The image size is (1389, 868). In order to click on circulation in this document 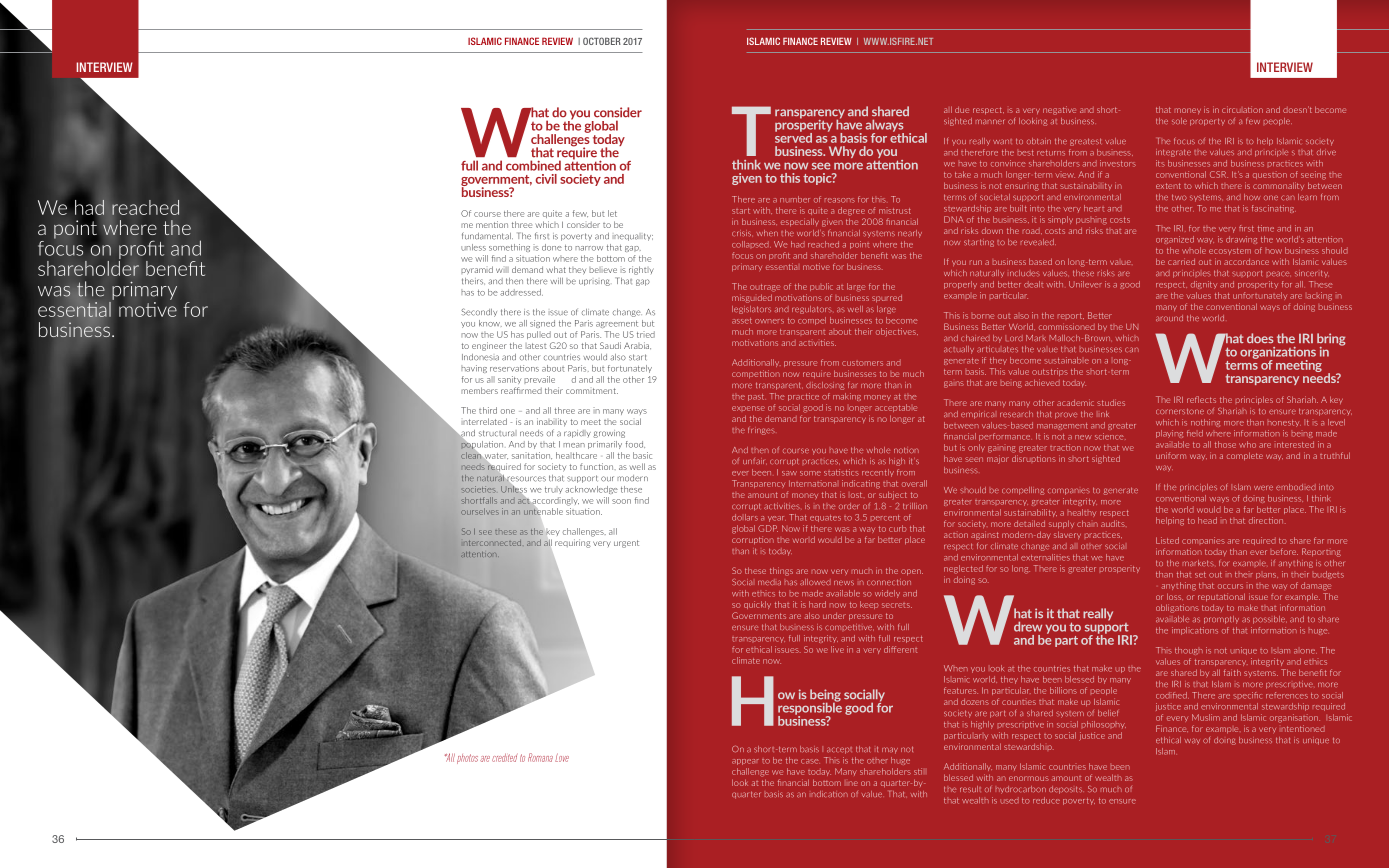, I will do `click(1242, 109)`.
